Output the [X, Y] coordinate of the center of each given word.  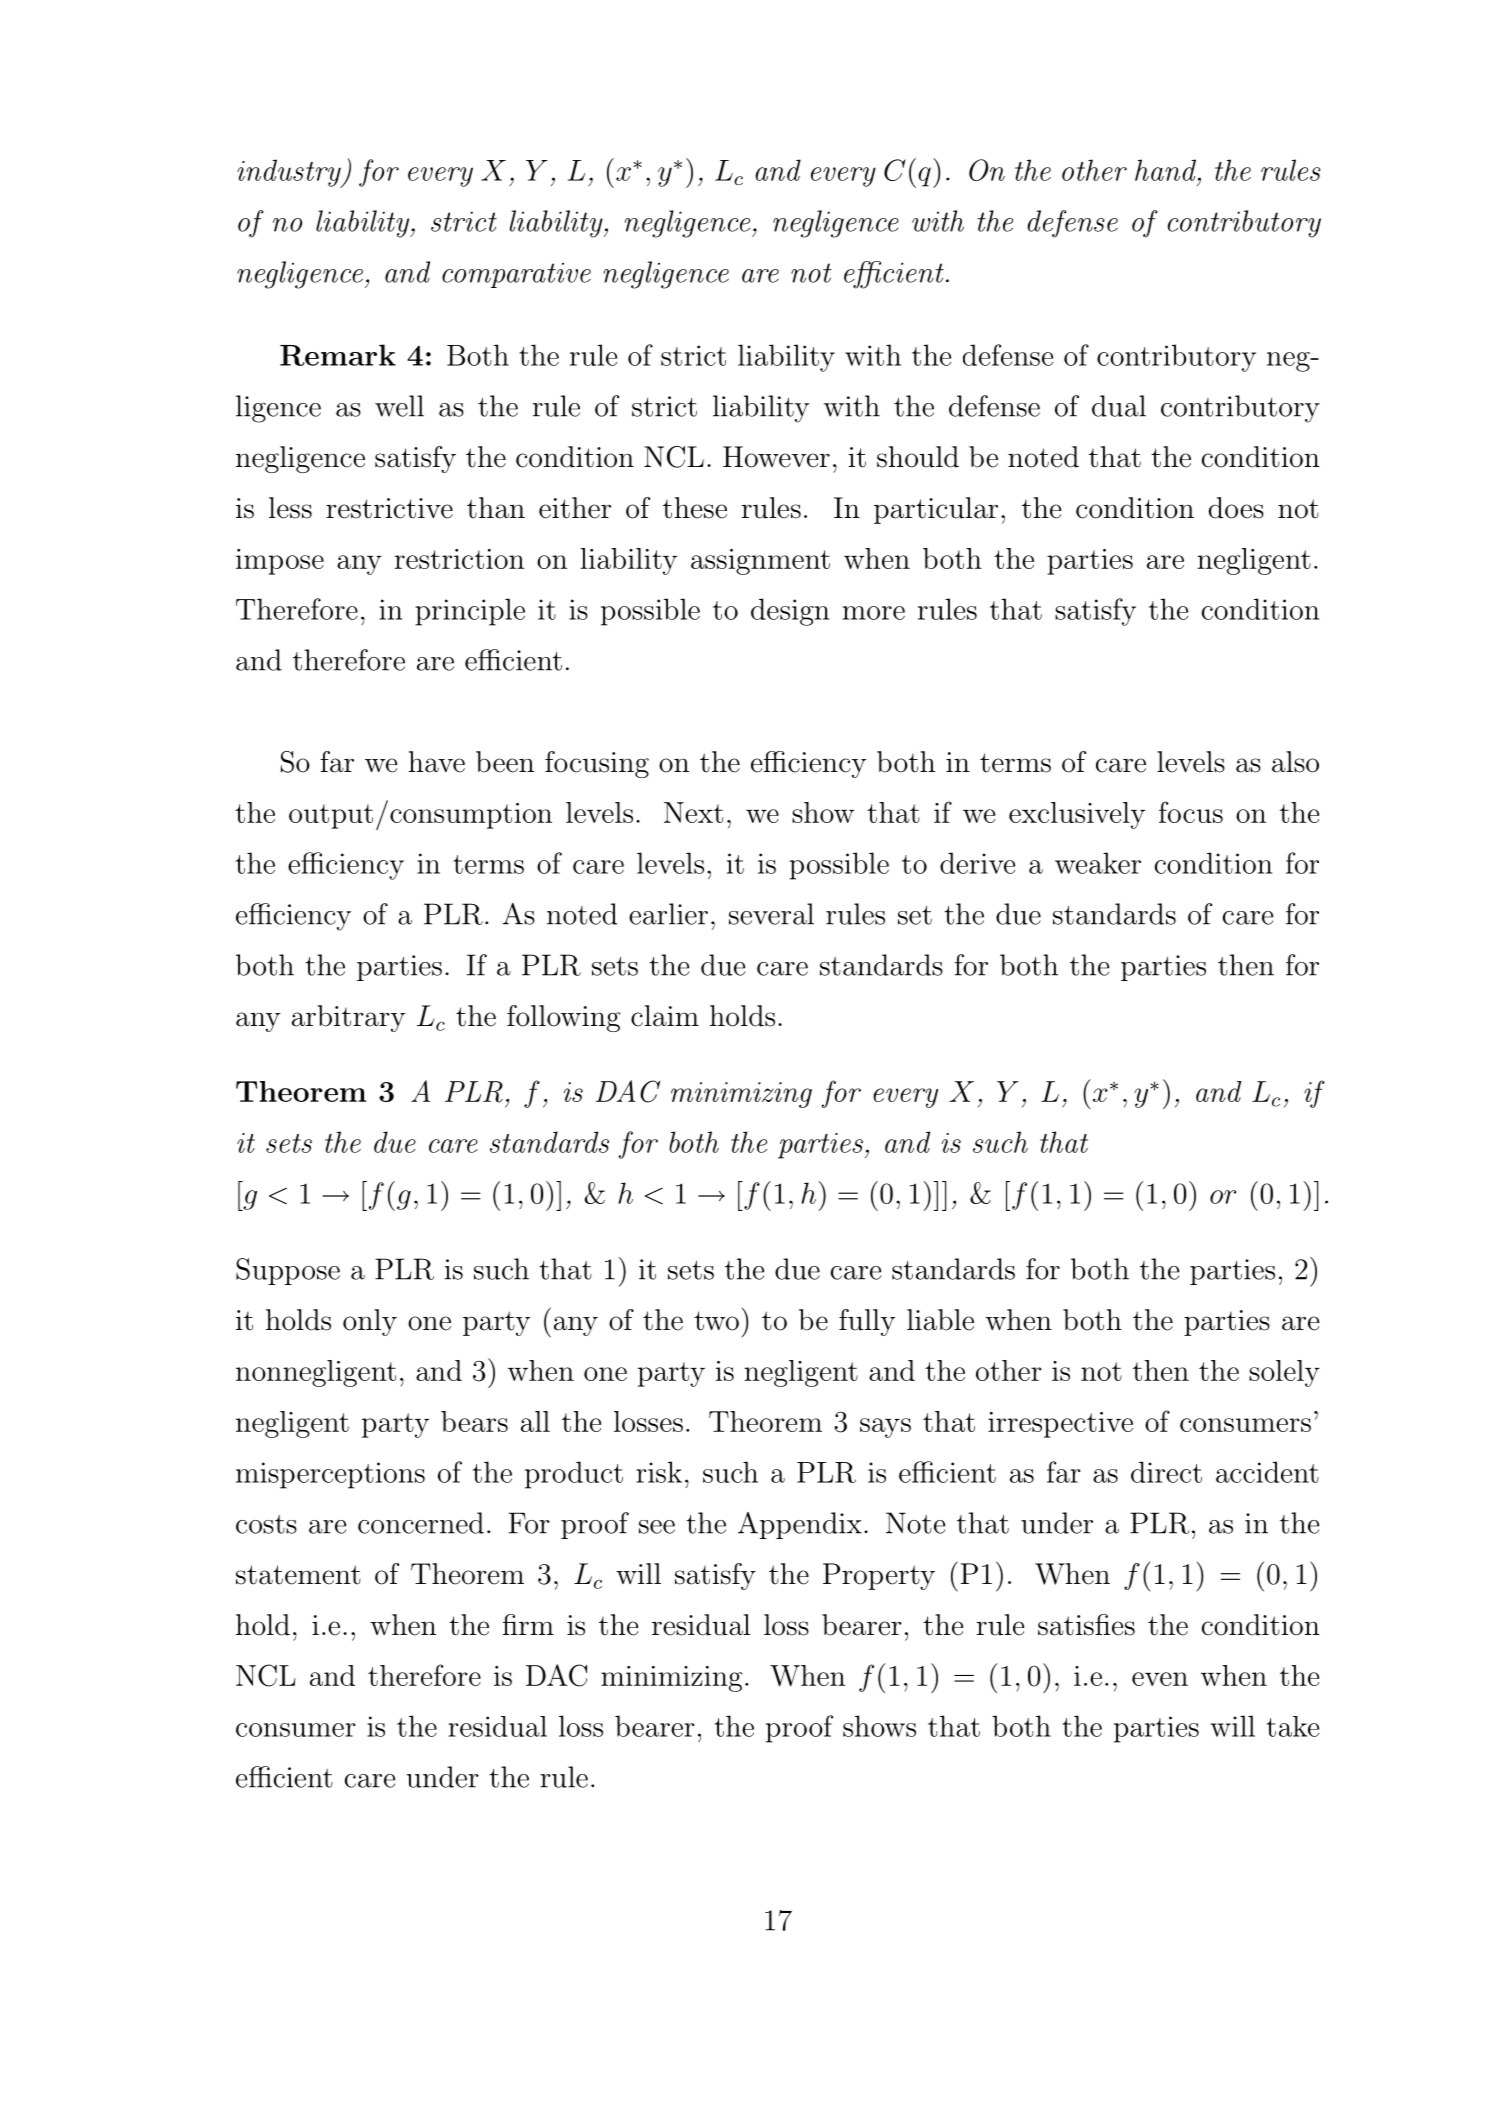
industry [290, 173]
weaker [1098, 863]
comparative [516, 275]
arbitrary [348, 1018]
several [771, 914]
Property [879, 1576]
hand [1165, 170]
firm [528, 1624]
